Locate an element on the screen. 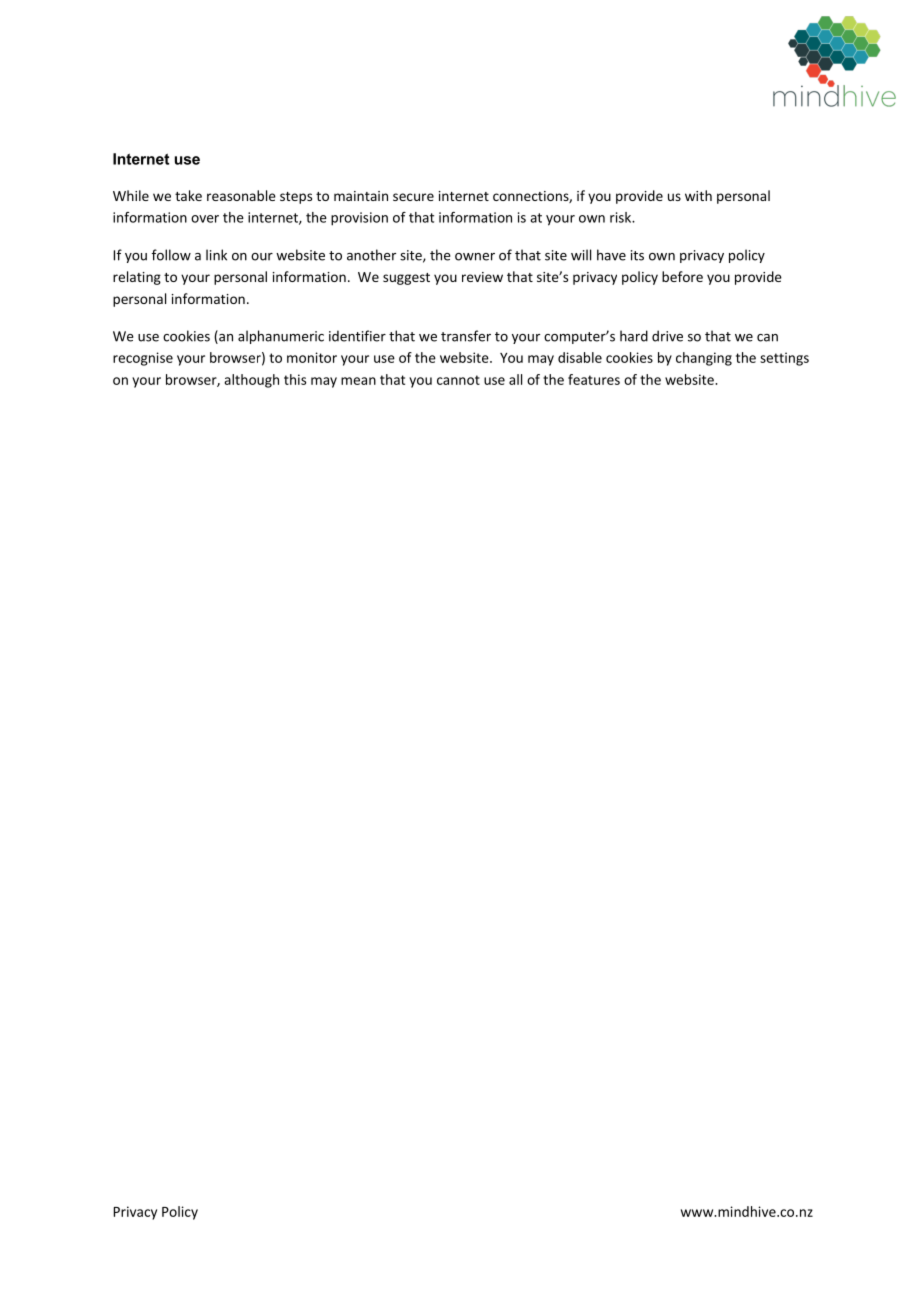 The width and height of the screenshot is (924, 1308). before is located at coordinates (682, 276).
